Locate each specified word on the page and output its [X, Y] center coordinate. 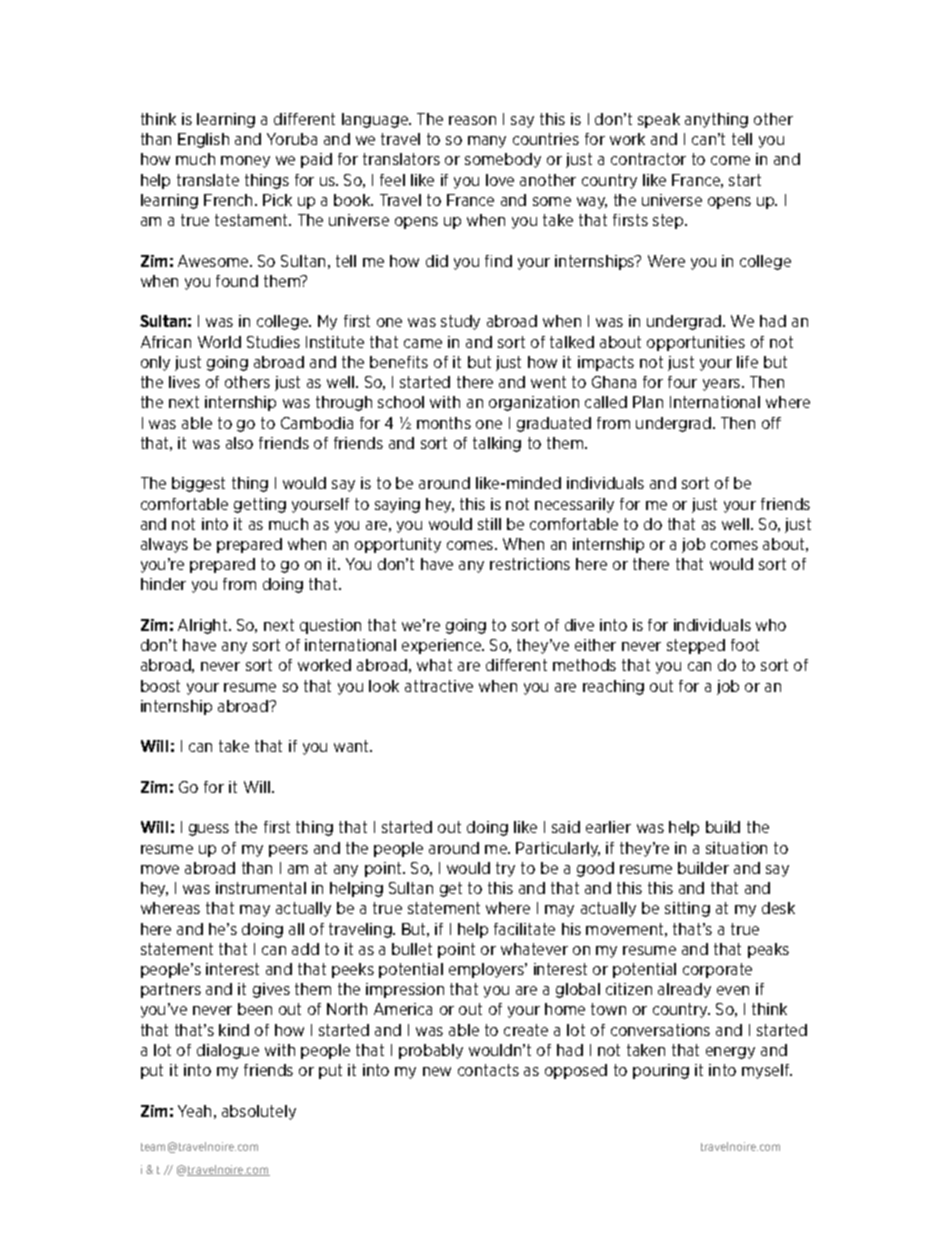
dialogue [228, 1051]
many [487, 142]
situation [736, 848]
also [239, 443]
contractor [648, 159]
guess [209, 830]
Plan [648, 402]
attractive [439, 686]
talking [497, 444]
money [245, 162]
